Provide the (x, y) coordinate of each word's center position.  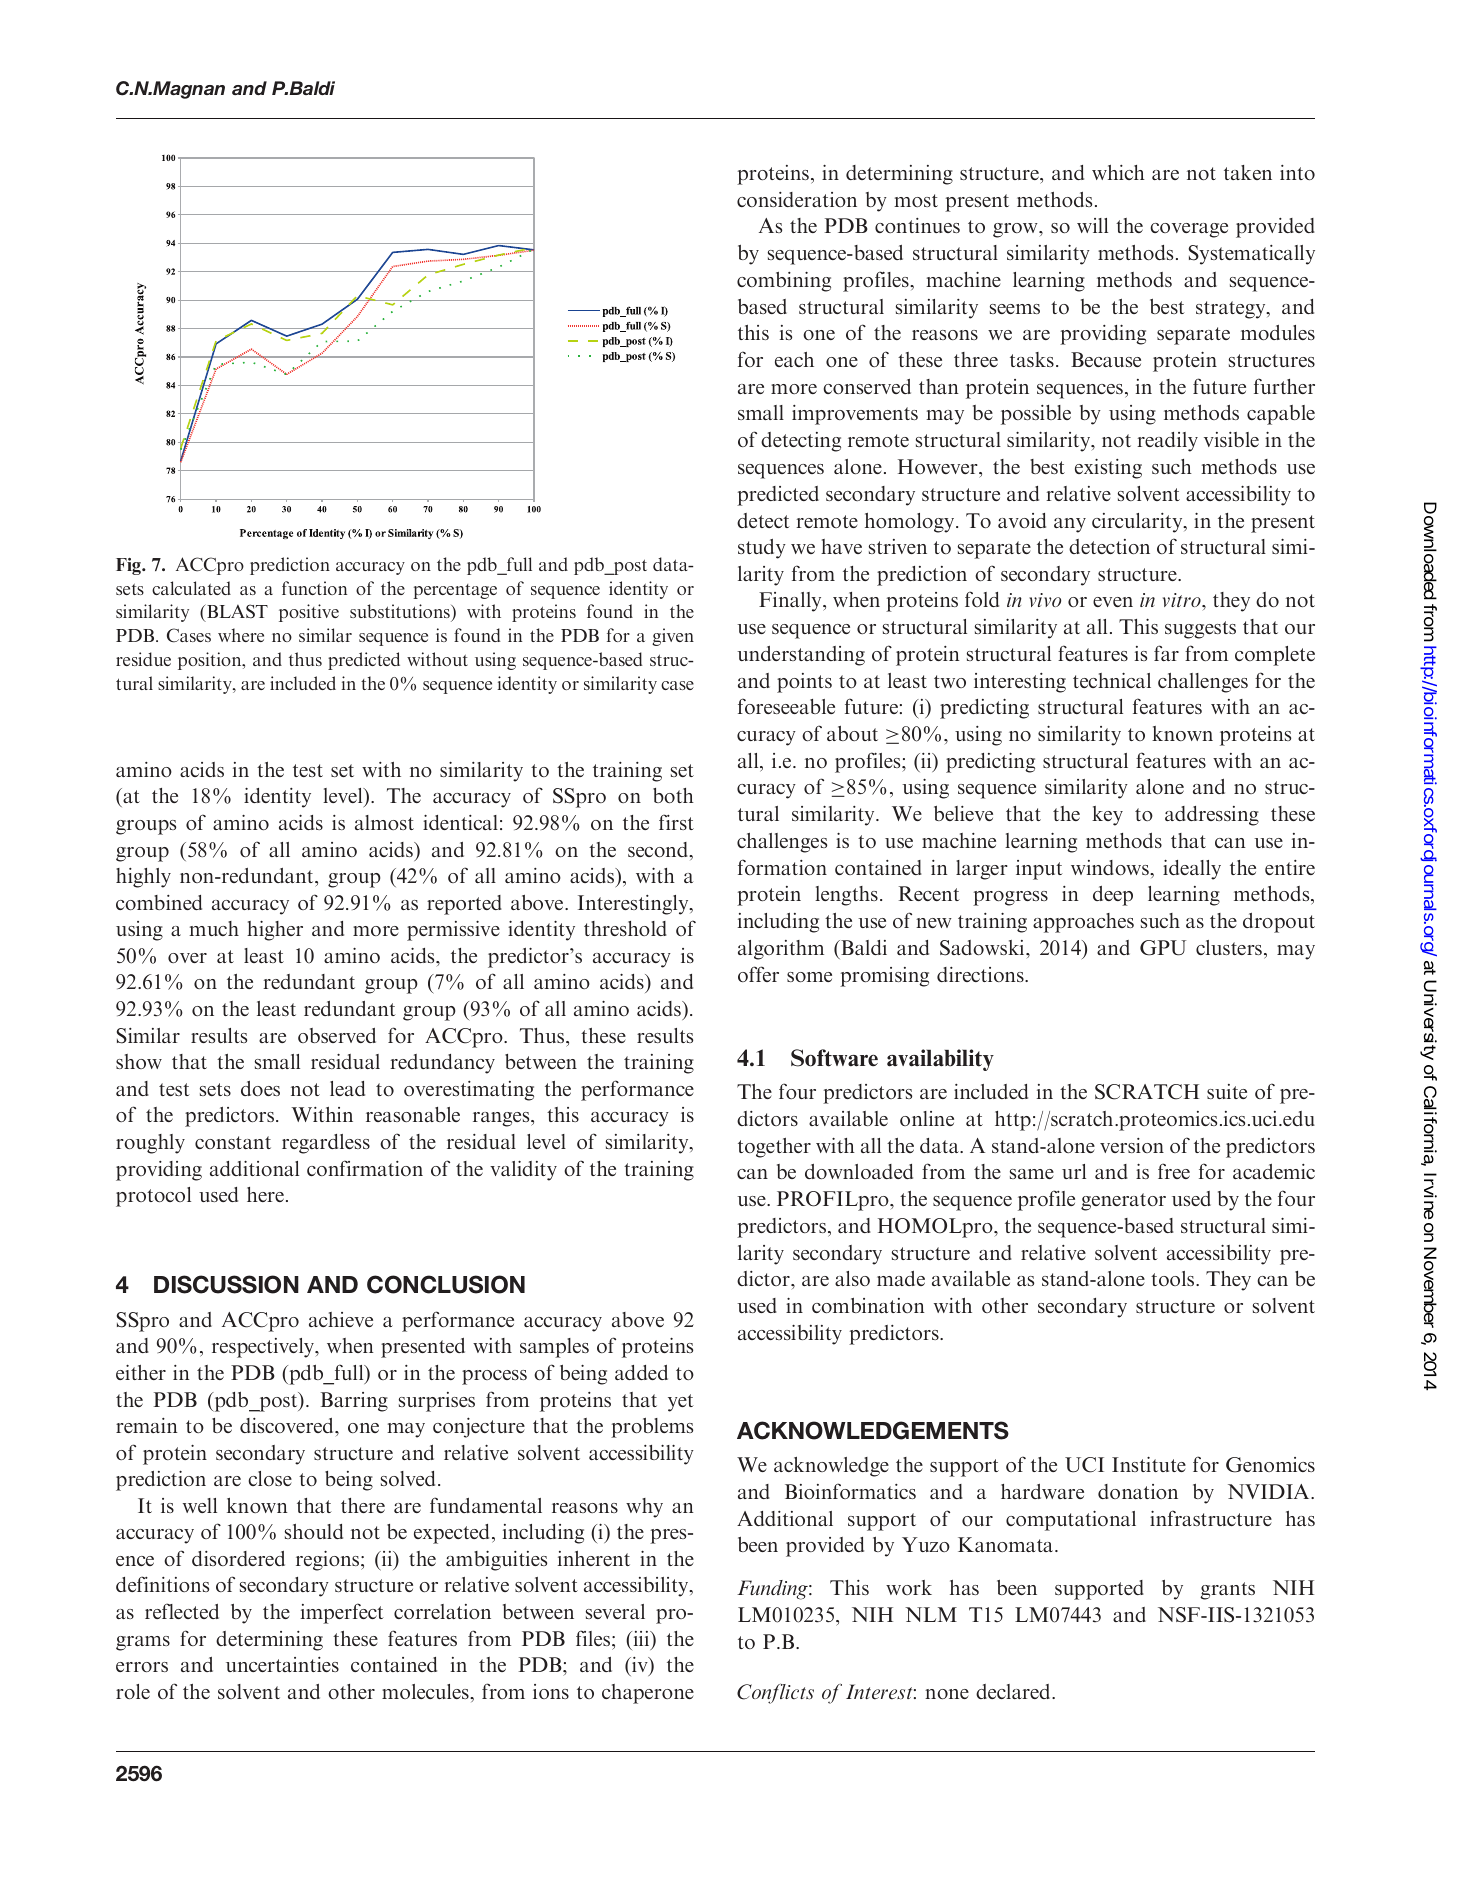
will (1092, 225)
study (762, 549)
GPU (1163, 948)
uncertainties (282, 1664)
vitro (1183, 600)
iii (641, 1640)
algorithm (781, 950)
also (852, 1278)
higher (275, 930)
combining (784, 281)
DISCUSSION (226, 1284)
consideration (797, 199)
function (314, 588)
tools (1172, 1278)
